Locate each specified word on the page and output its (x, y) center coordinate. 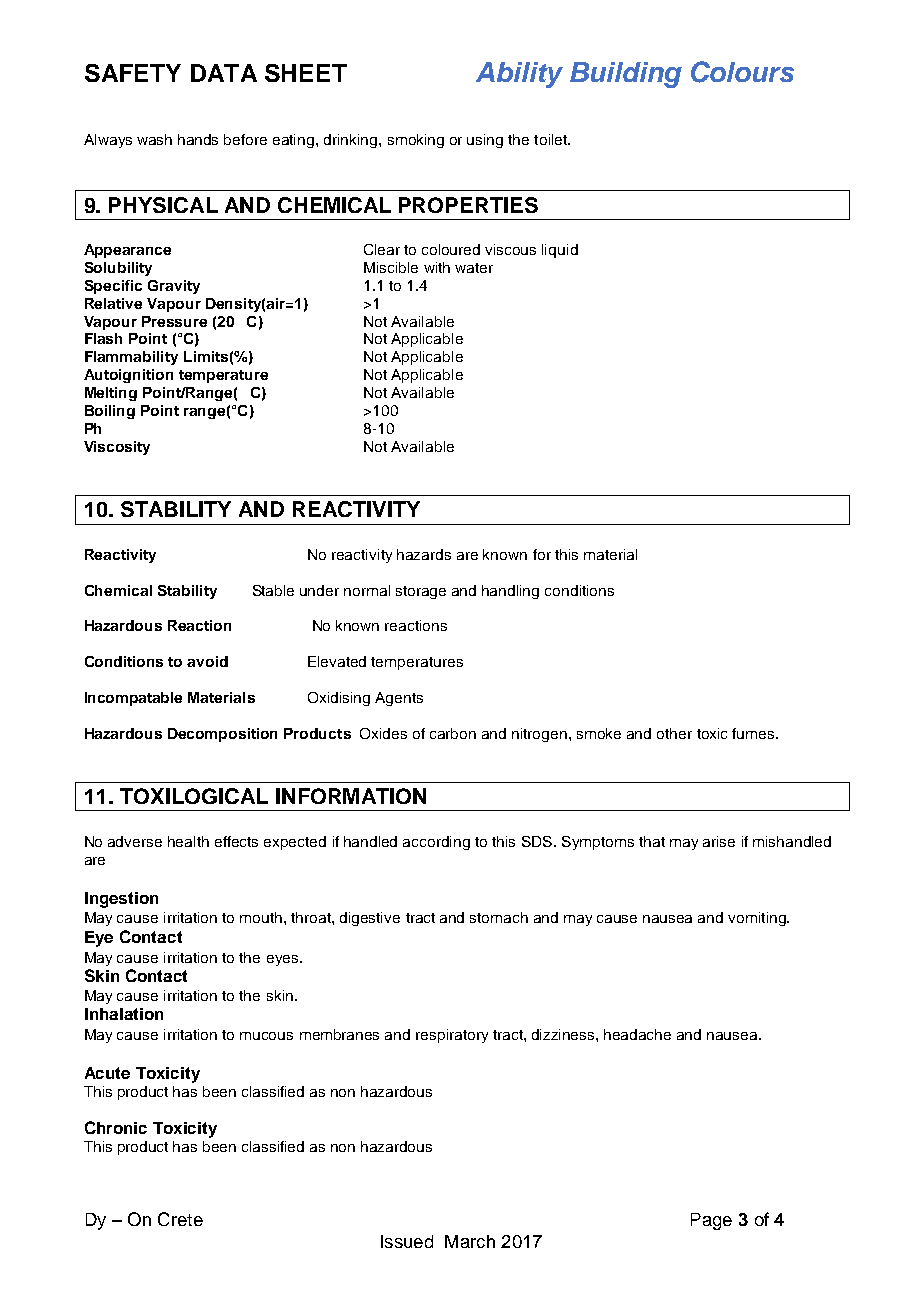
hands (198, 139)
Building (626, 75)
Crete (180, 1219)
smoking (416, 141)
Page (711, 1221)
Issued (407, 1241)
